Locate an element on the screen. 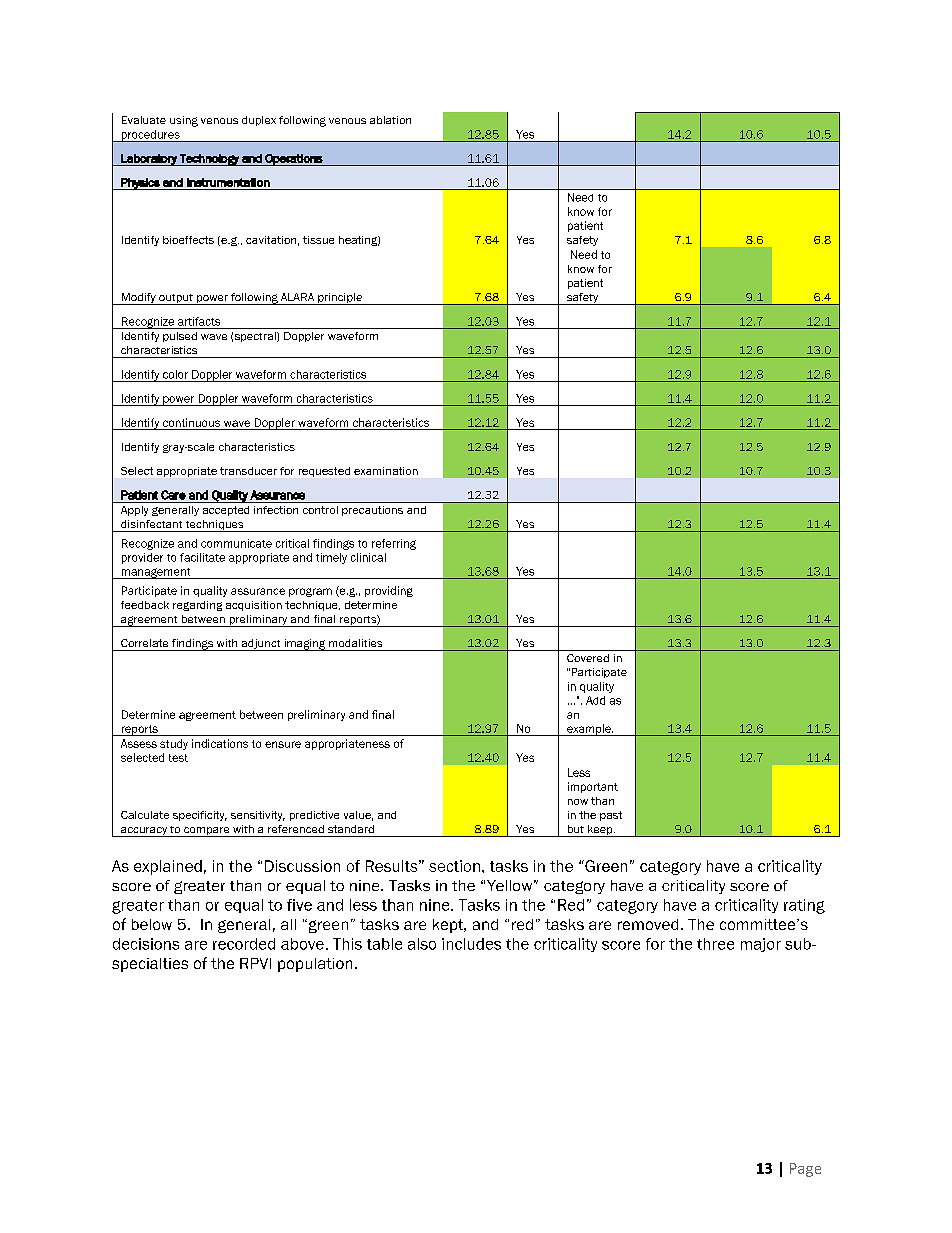  adjunct is located at coordinates (261, 645).
